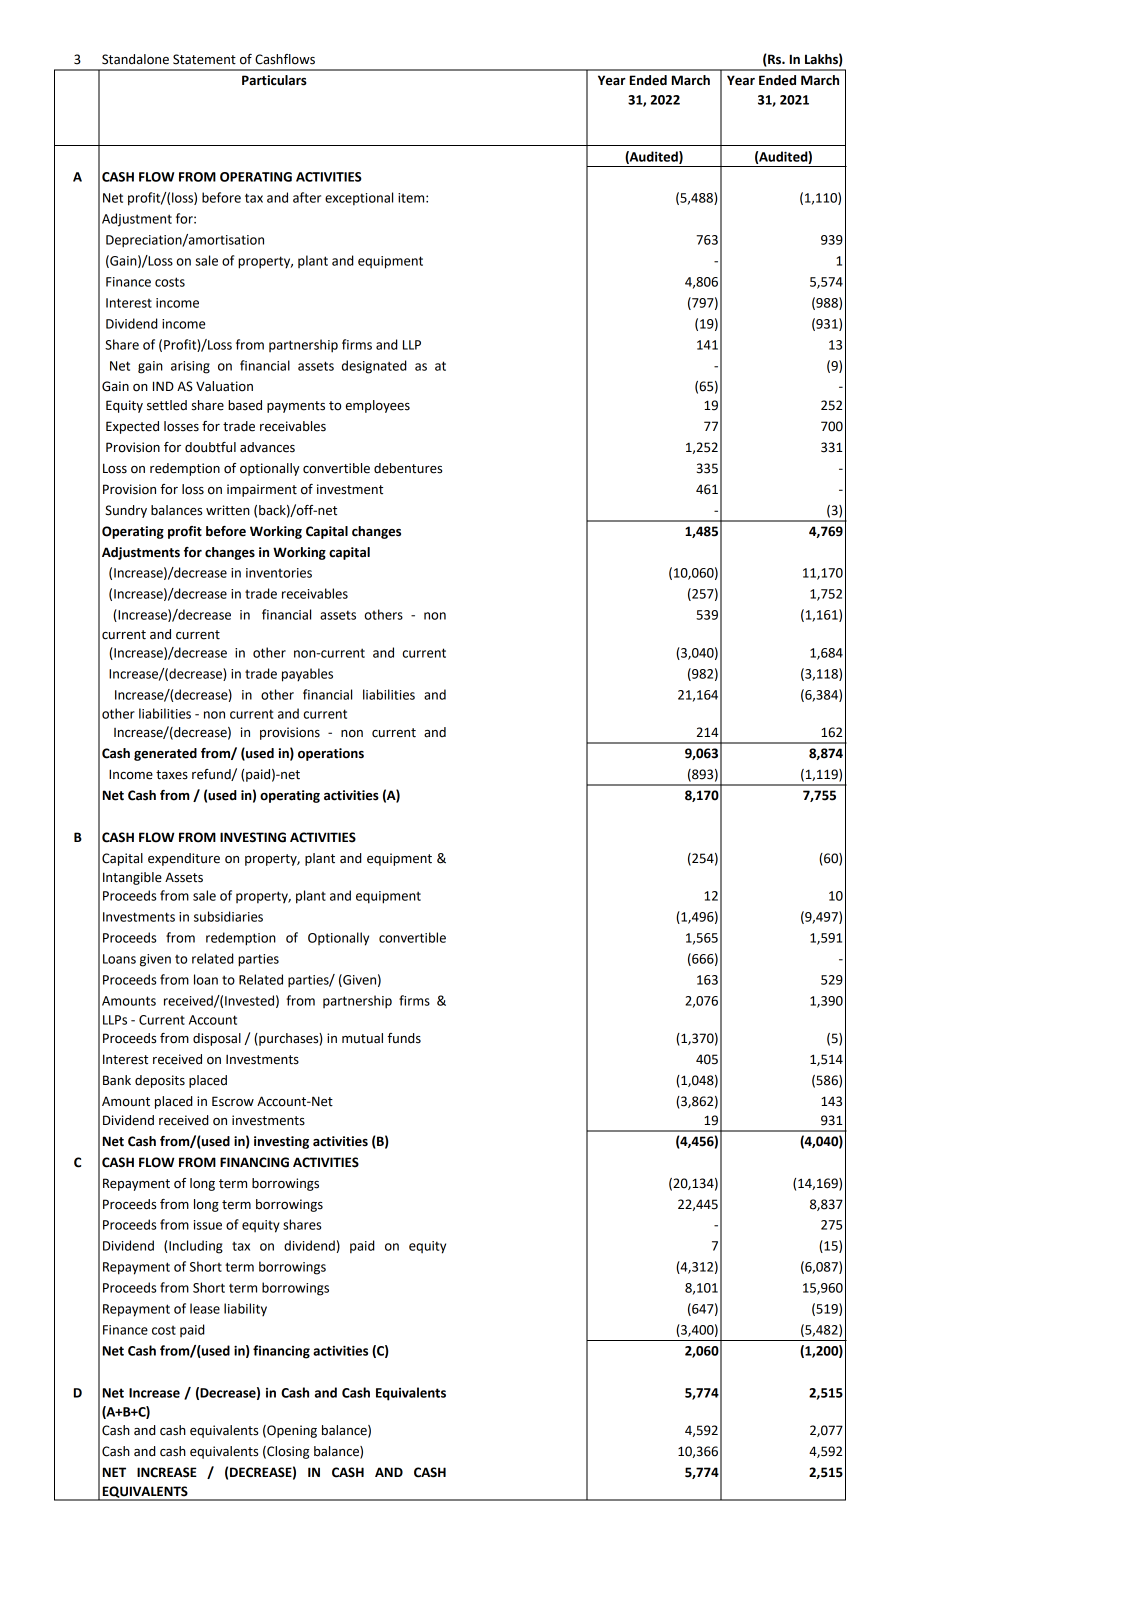  I want to click on Standalone, so click(135, 59).
